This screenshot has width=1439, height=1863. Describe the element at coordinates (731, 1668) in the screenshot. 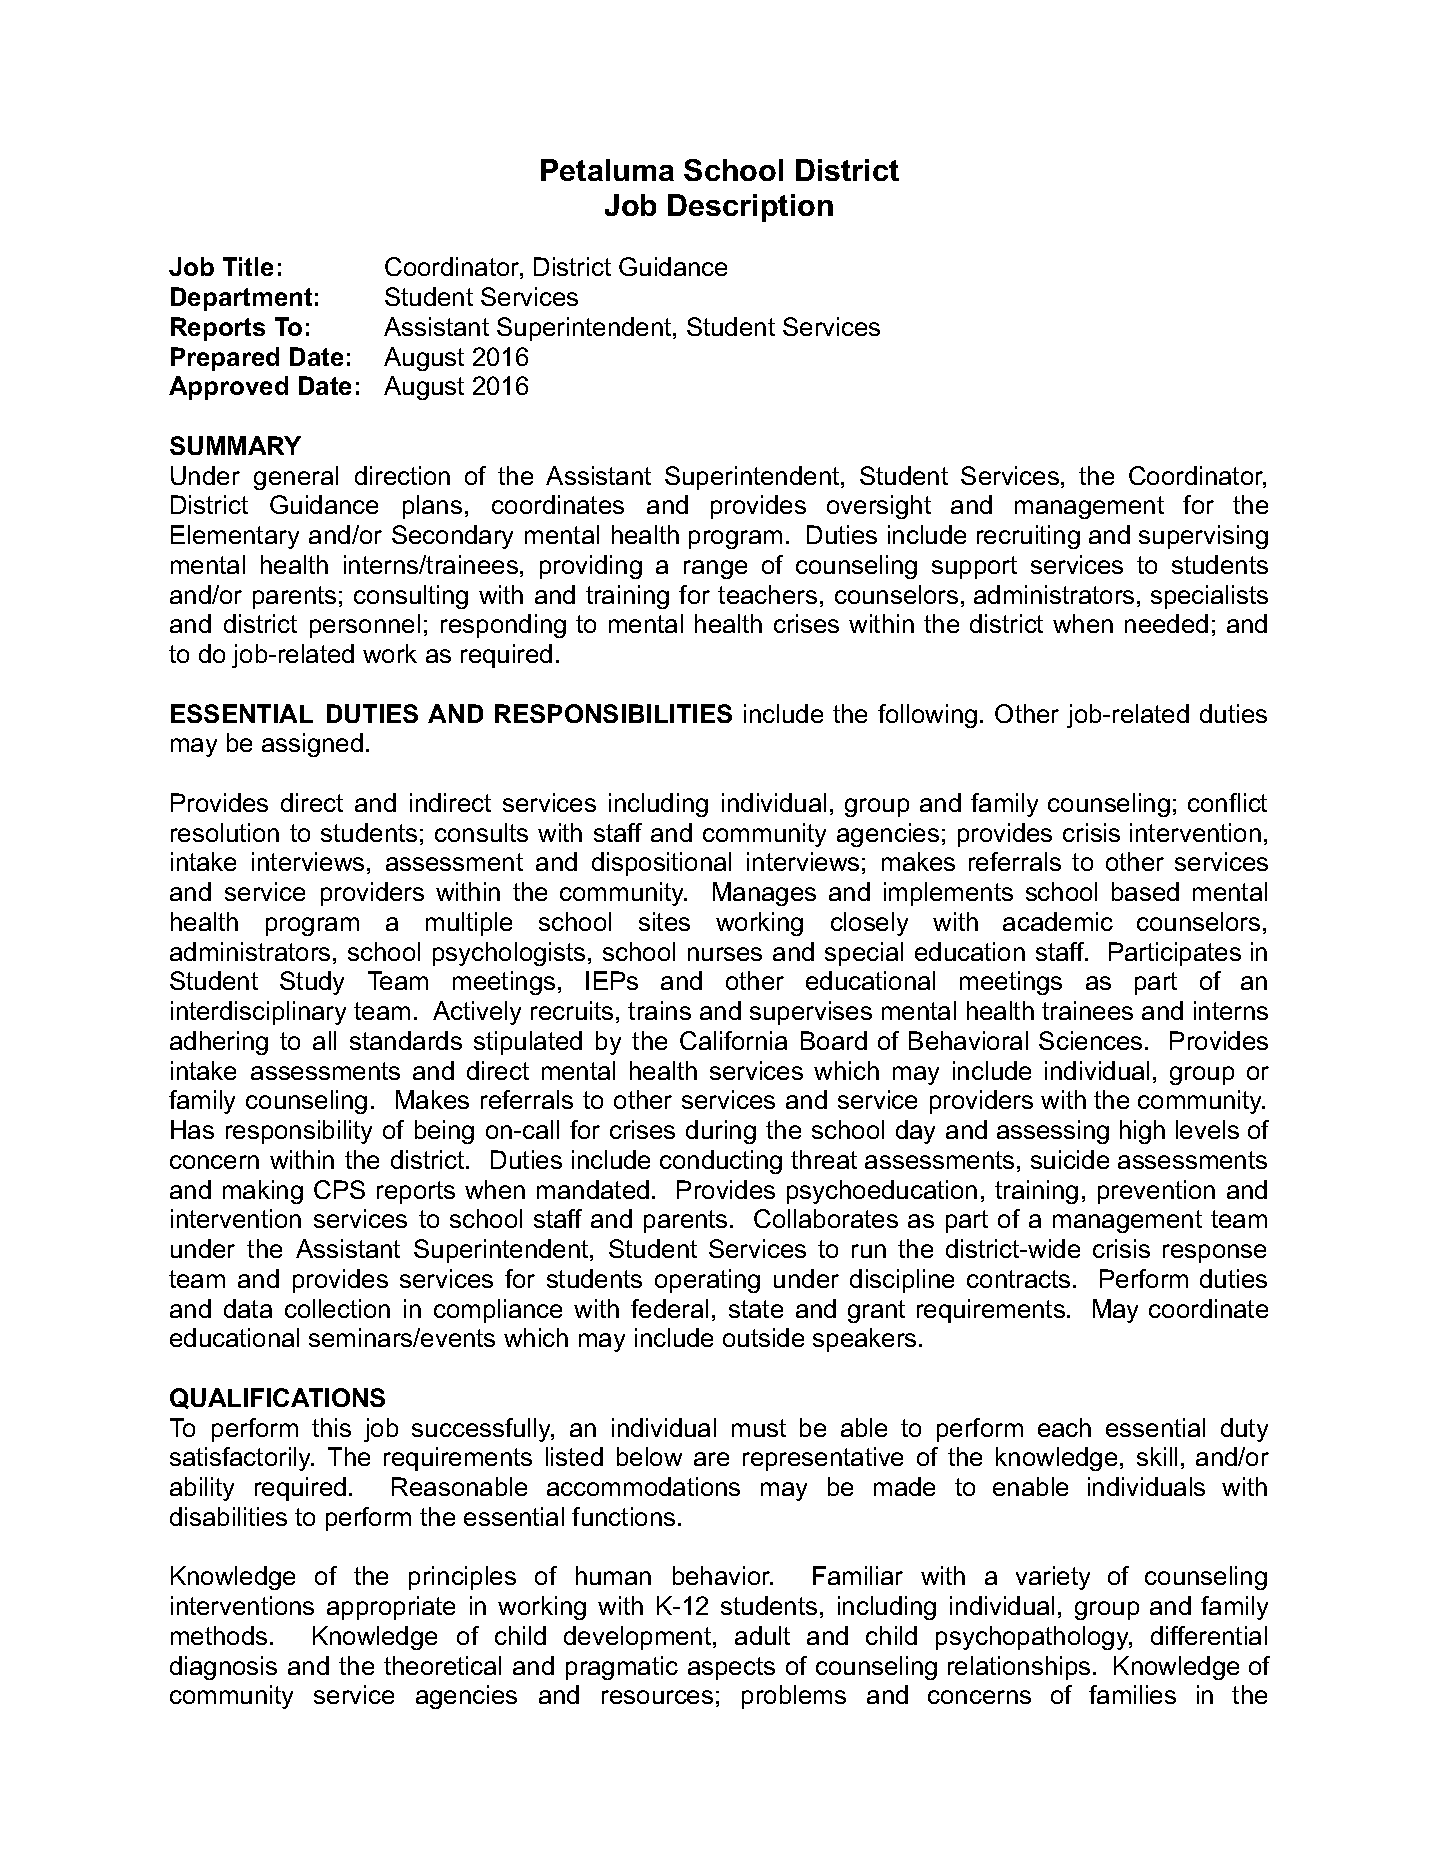

I see `aspects` at that location.
